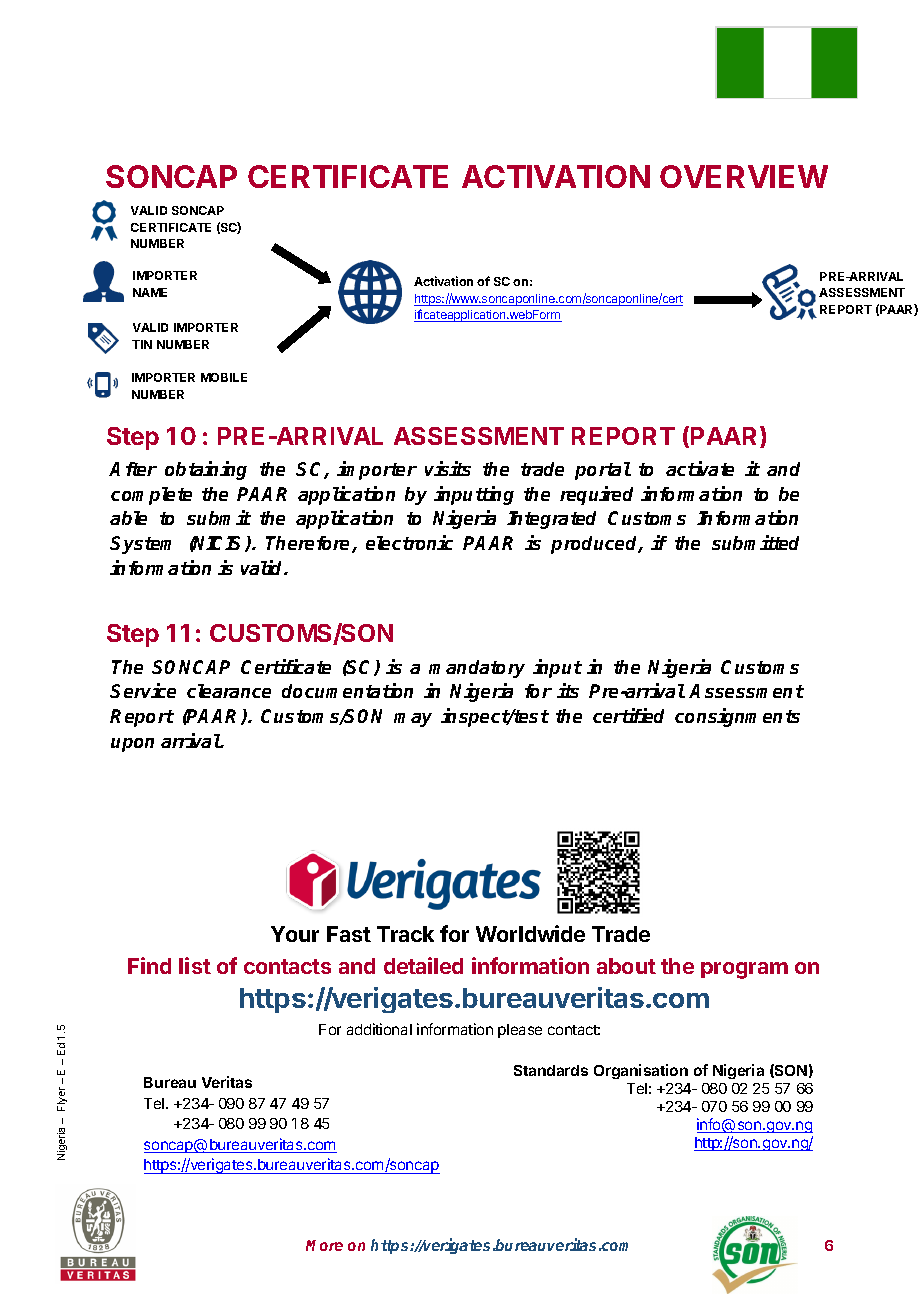  Describe the element at coordinates (641, 1071) in the page. I see `Organisation` at that location.
